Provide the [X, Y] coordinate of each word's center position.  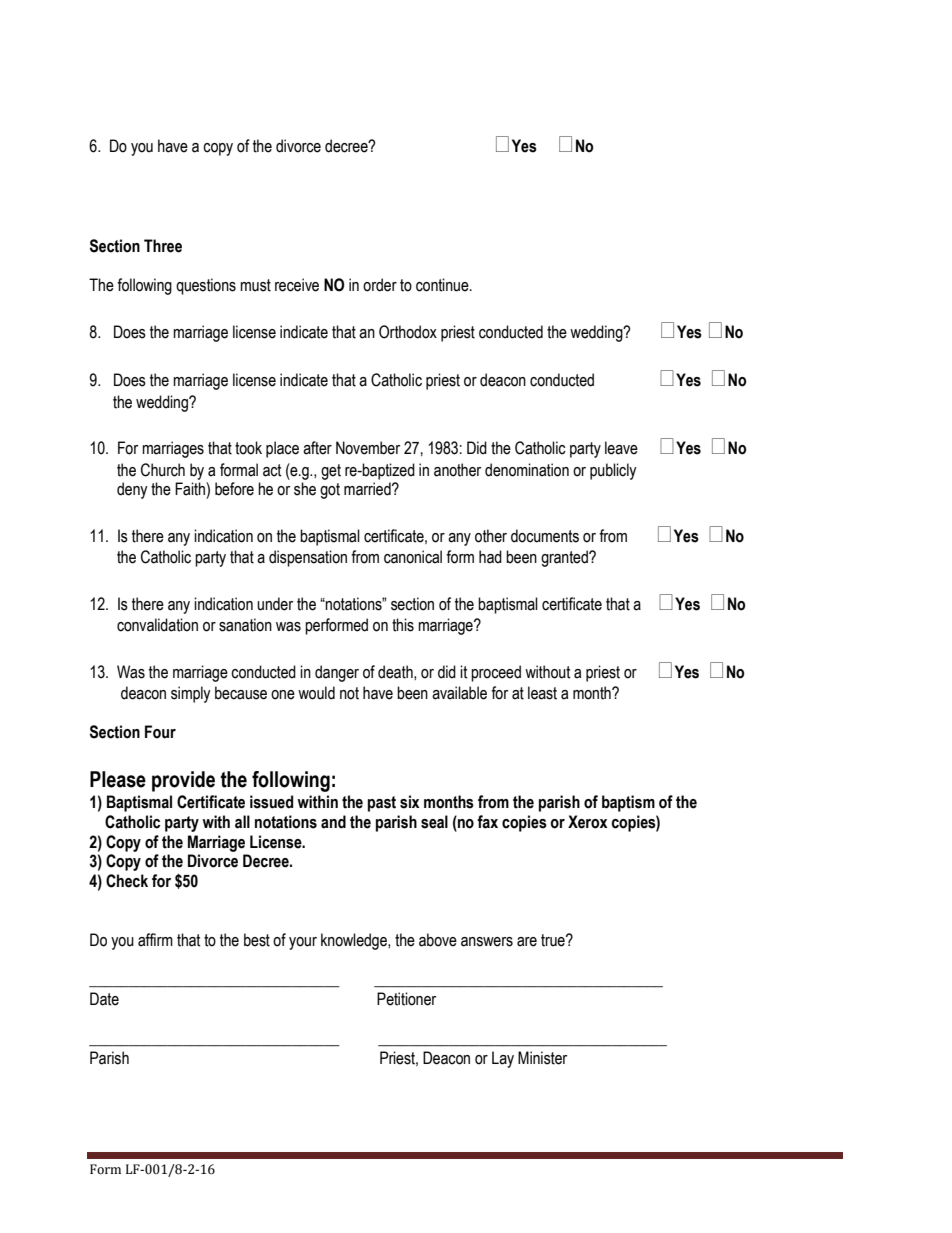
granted [565, 558]
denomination [527, 470]
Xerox [588, 822]
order [380, 285]
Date [104, 999]
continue [443, 285]
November [368, 448]
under [275, 604]
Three [163, 246]
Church [163, 470]
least [542, 693]
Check [127, 881]
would [316, 693]
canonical [413, 557]
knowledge [355, 941]
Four [160, 732]
